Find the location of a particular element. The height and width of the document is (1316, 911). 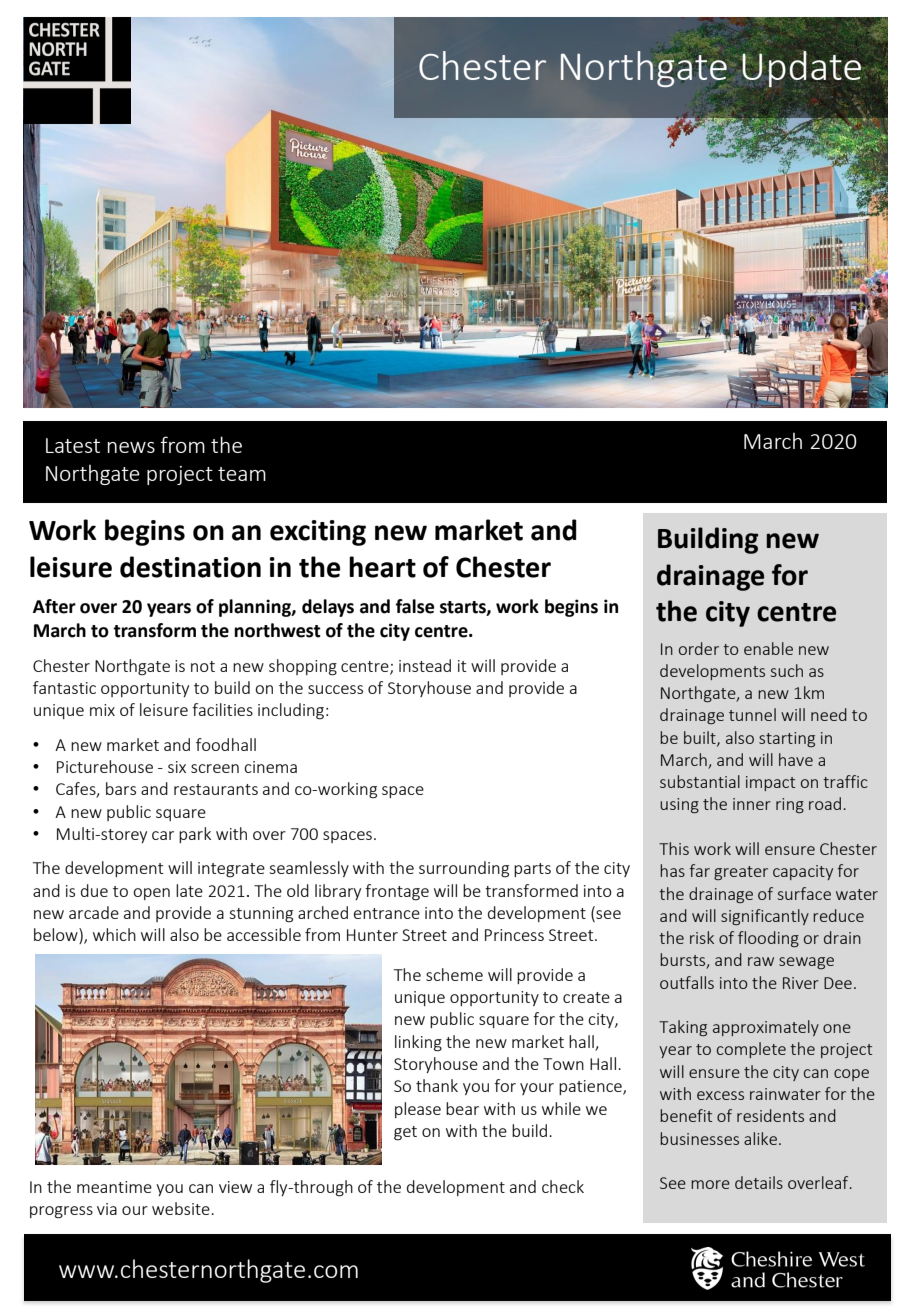

meantime is located at coordinates (114, 1187).
